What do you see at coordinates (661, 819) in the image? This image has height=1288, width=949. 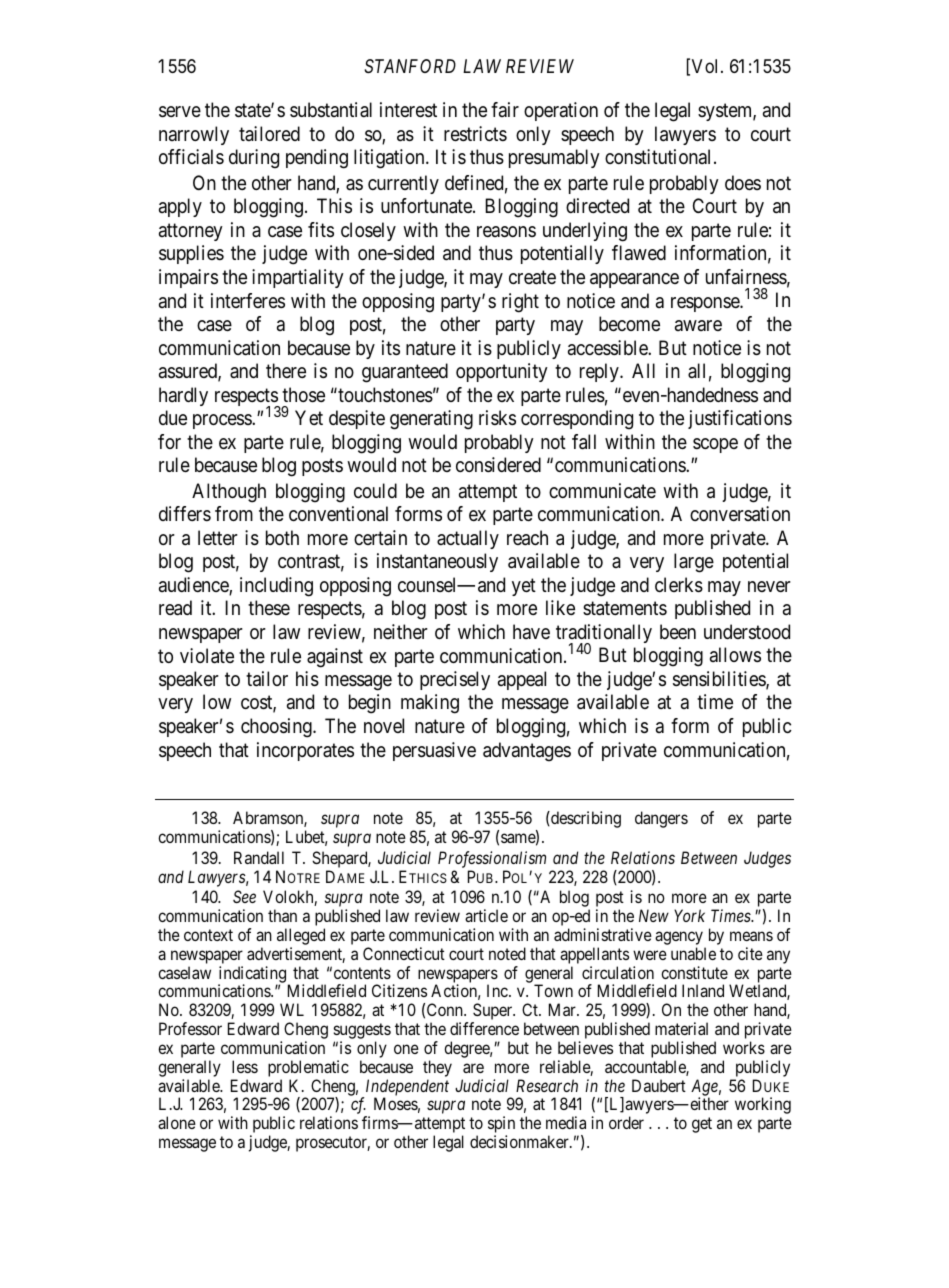 I see `dangers` at bounding box center [661, 819].
